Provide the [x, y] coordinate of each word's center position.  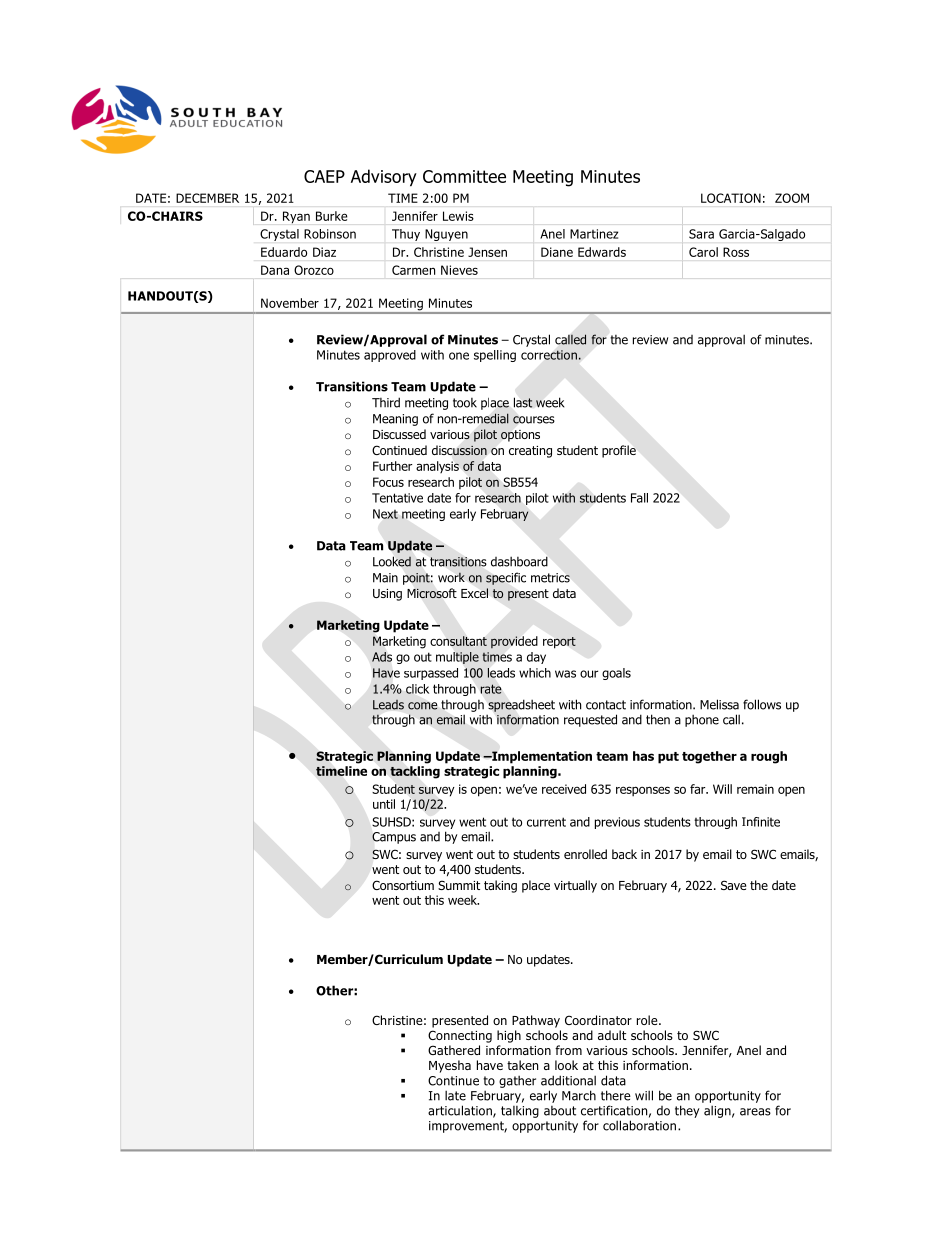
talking [520, 1112]
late [455, 1095]
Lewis [458, 216]
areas [755, 1112]
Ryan [296, 217]
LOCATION [731, 198]
